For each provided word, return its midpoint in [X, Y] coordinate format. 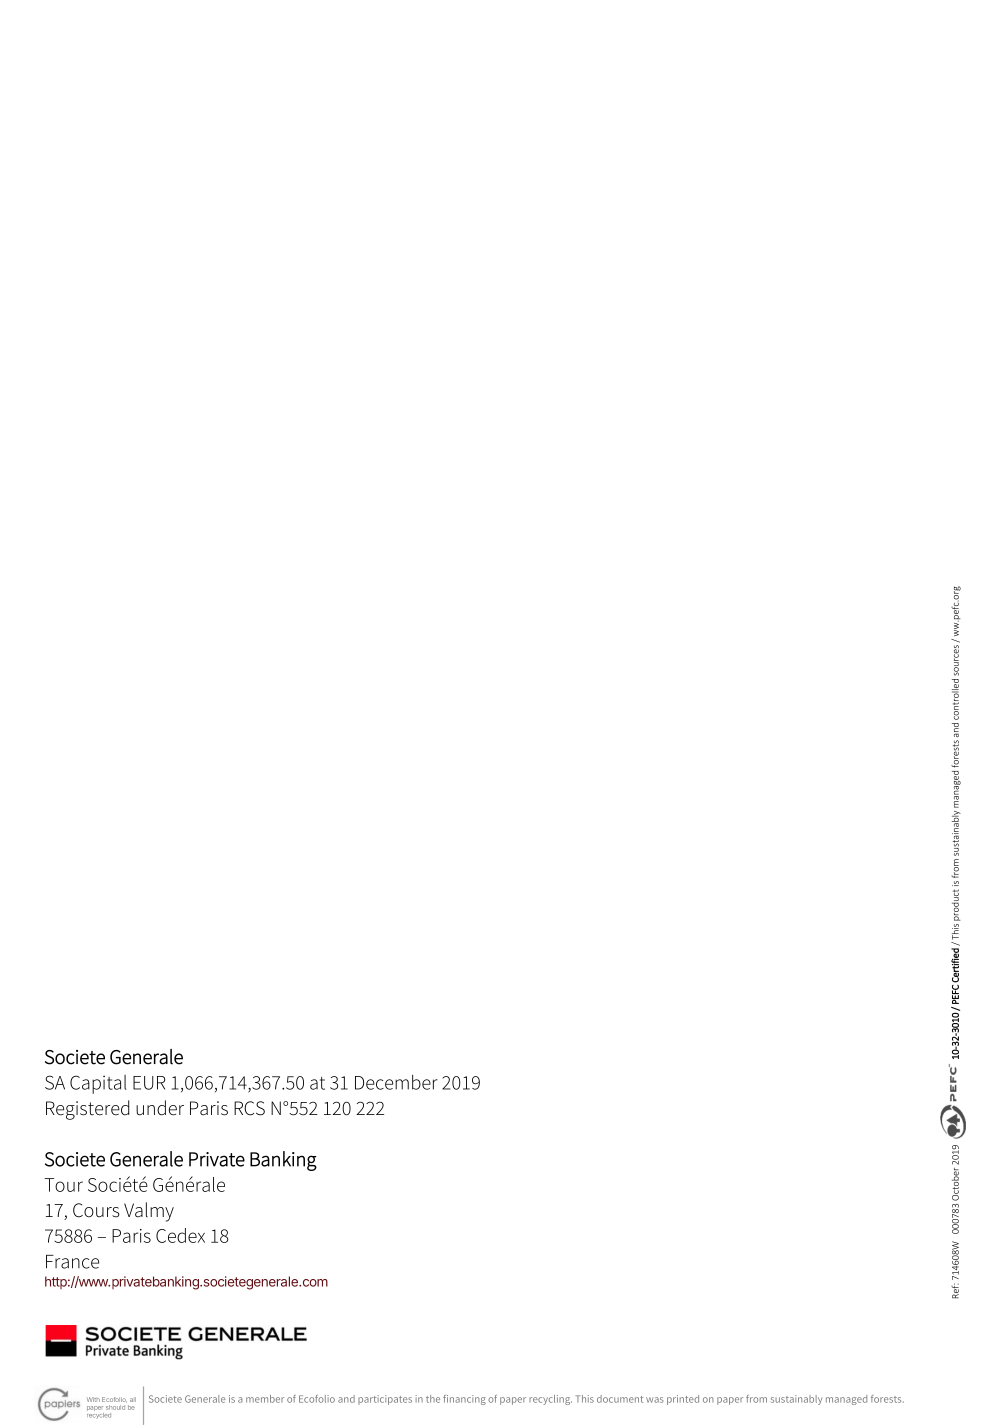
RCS [249, 1108]
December [396, 1082]
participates [385, 1400]
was [655, 1400]
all [133, 1399]
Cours [96, 1210]
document [620, 1399]
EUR [149, 1083]
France [72, 1262]
